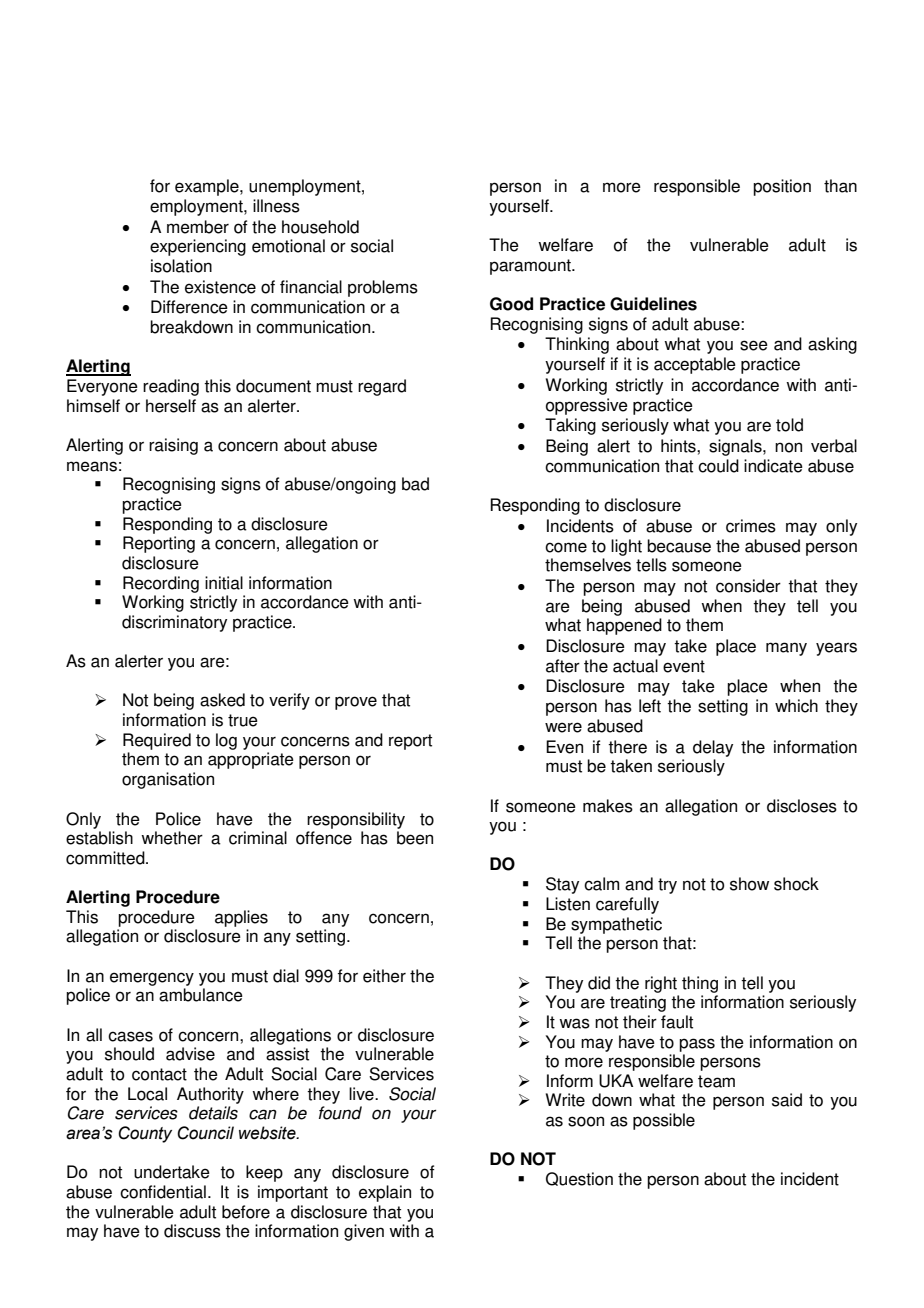 This screenshot has width=924, height=1308. What do you see at coordinates (385, 1193) in the screenshot?
I see `explain` at bounding box center [385, 1193].
